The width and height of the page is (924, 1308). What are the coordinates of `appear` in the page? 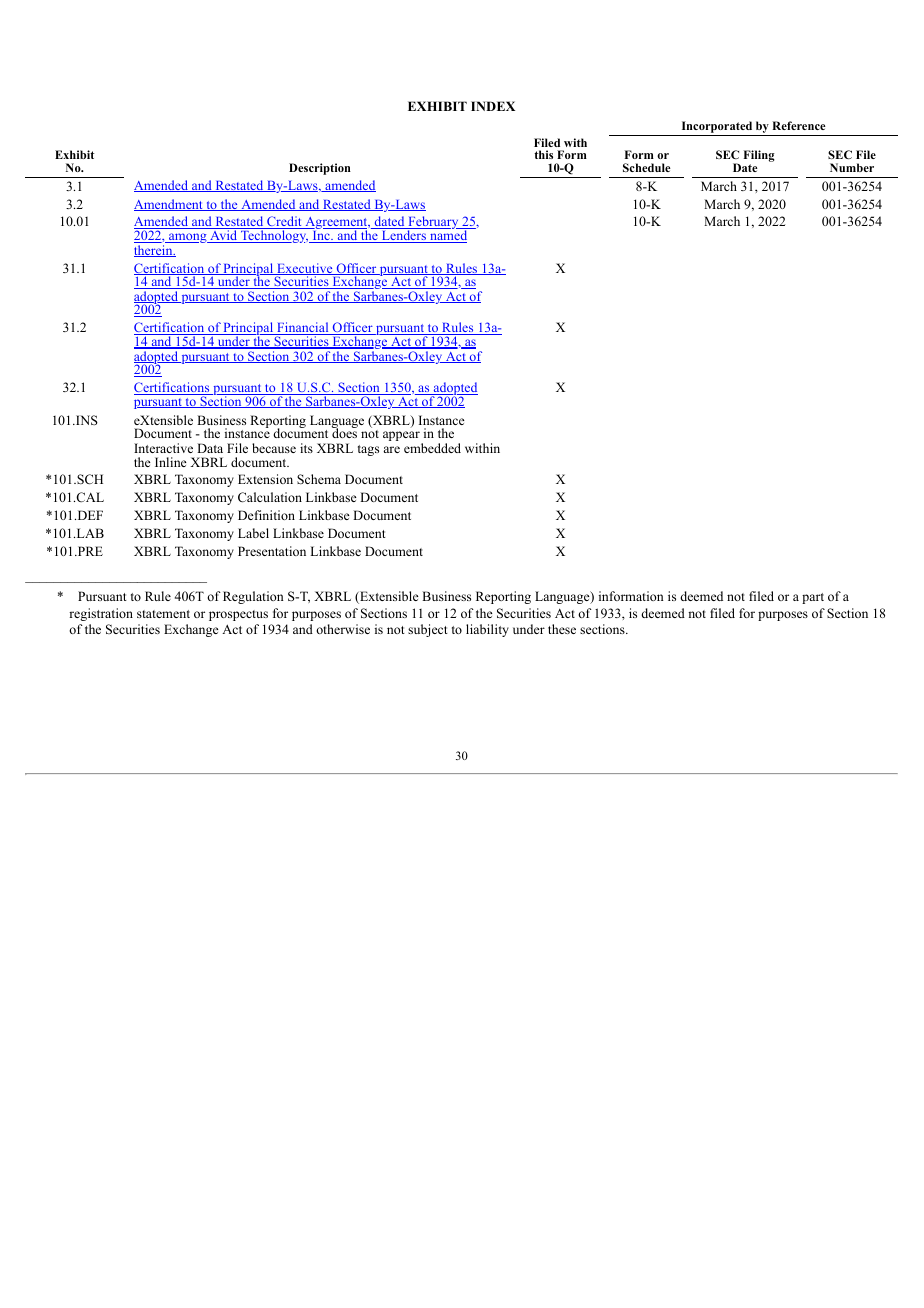 It's located at (402, 437).
